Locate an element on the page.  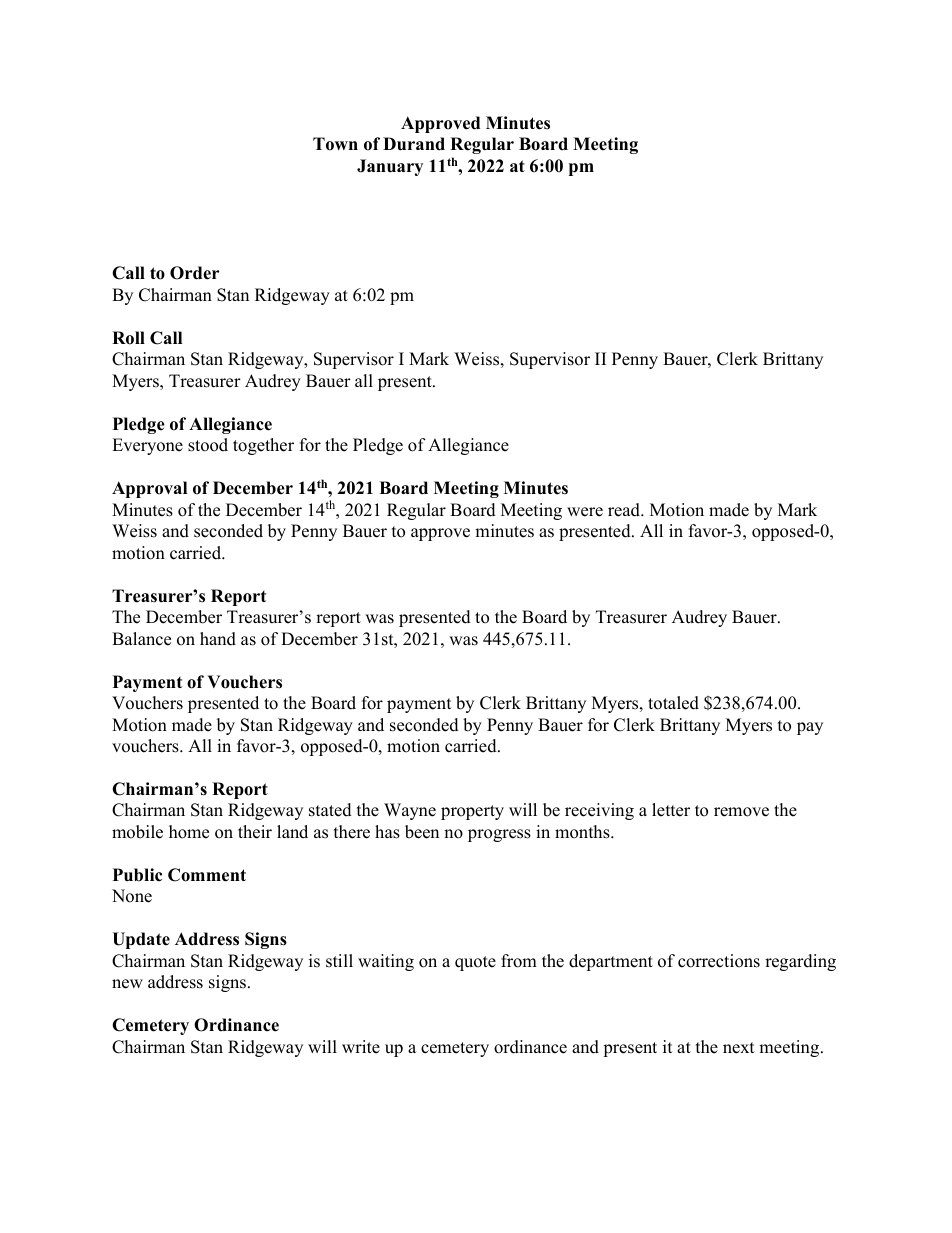
hand is located at coordinates (218, 639).
